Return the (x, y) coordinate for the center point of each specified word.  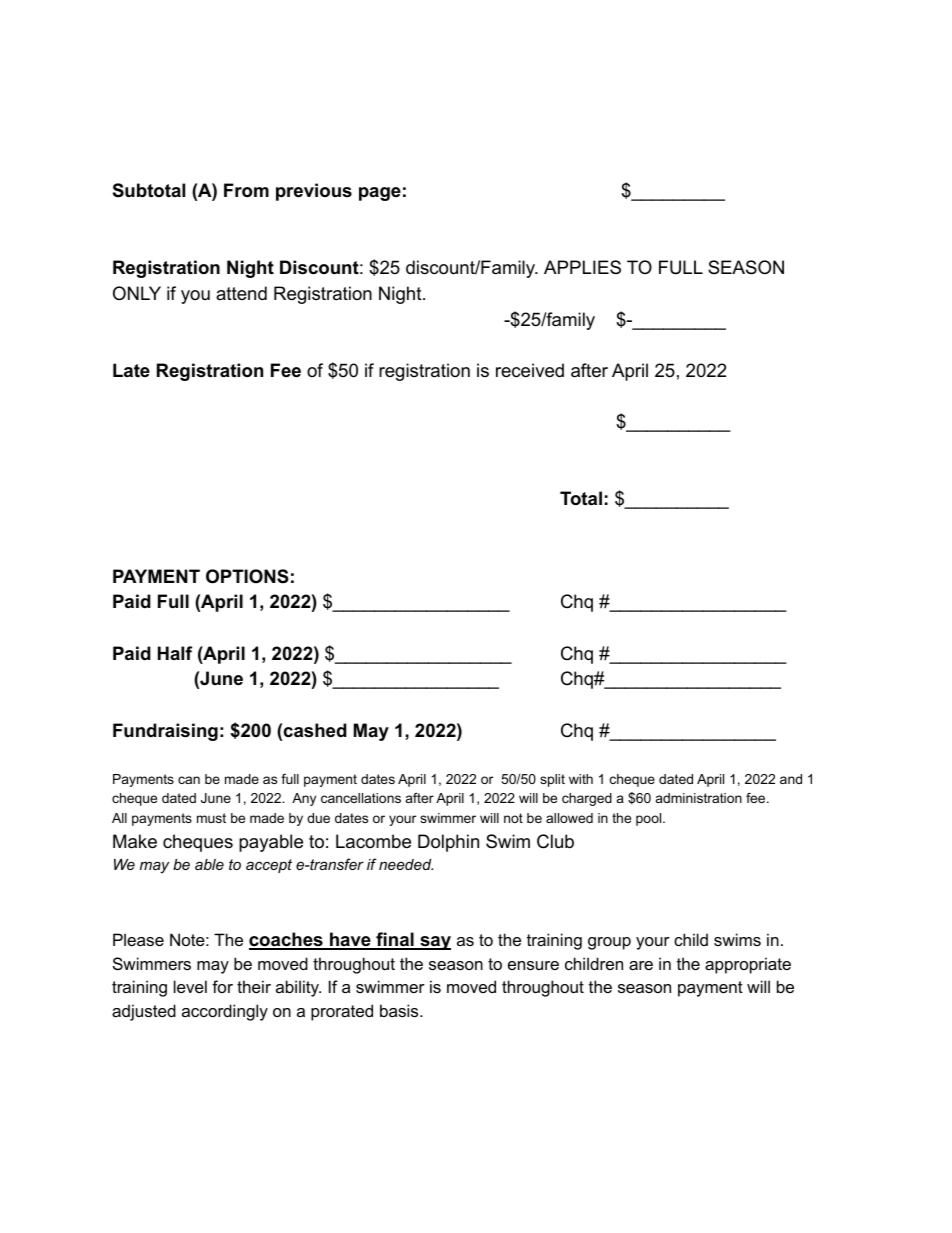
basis (400, 1010)
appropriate (748, 965)
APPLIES (582, 267)
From (246, 190)
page (380, 194)
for (222, 986)
